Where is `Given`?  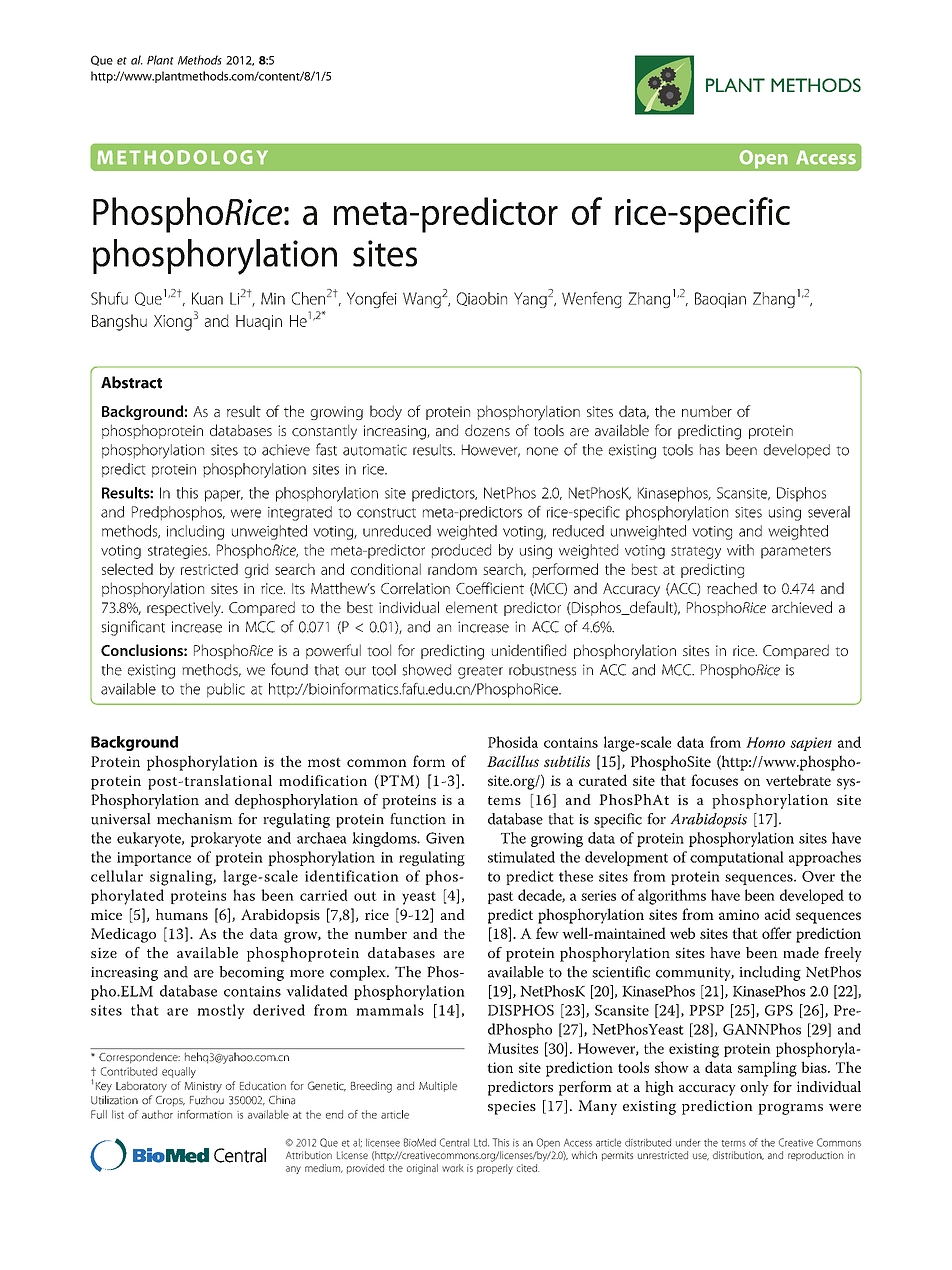 Given is located at coordinates (445, 838).
